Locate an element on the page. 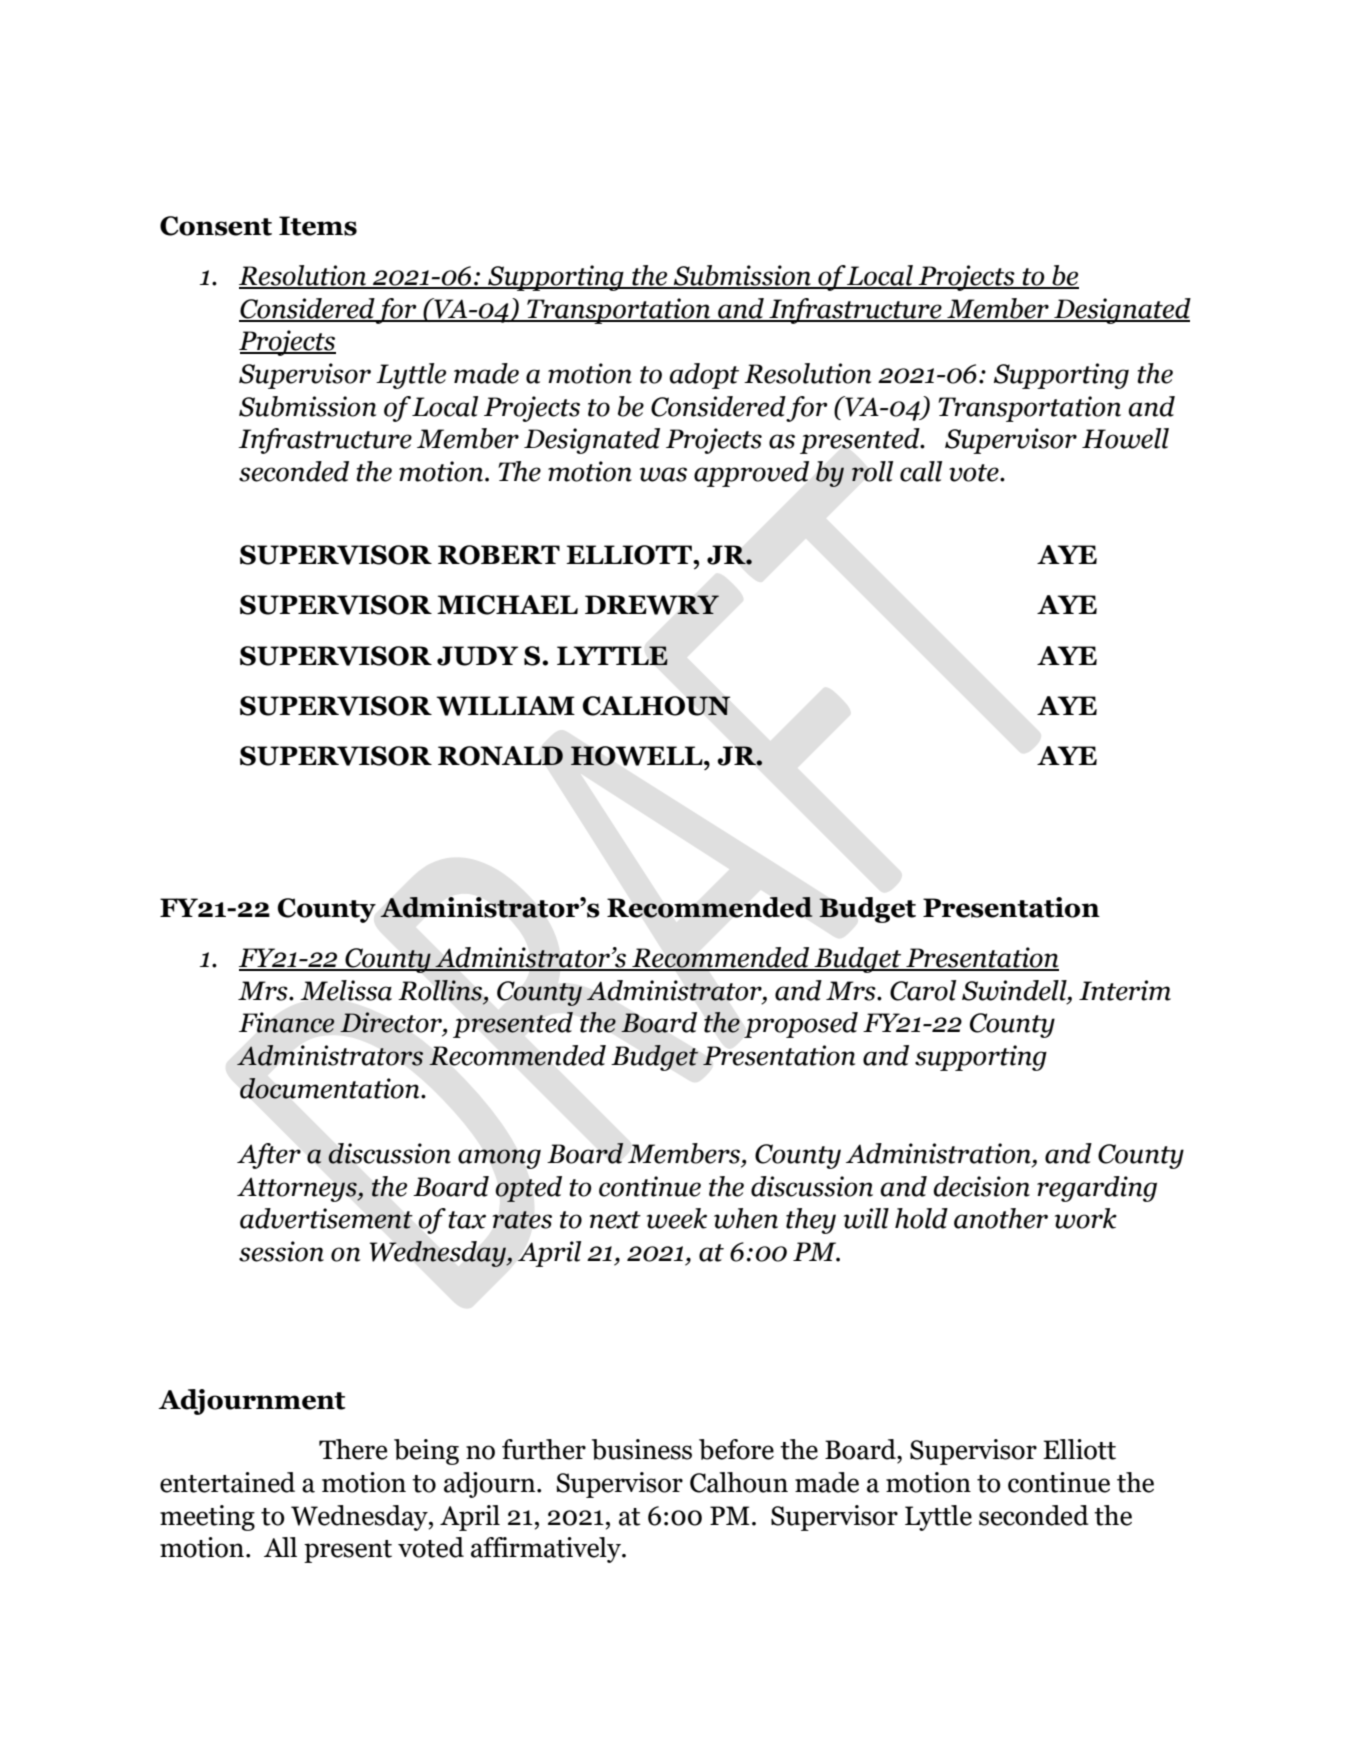 This image has height=1757, width=1358. adopt is located at coordinates (704, 376).
